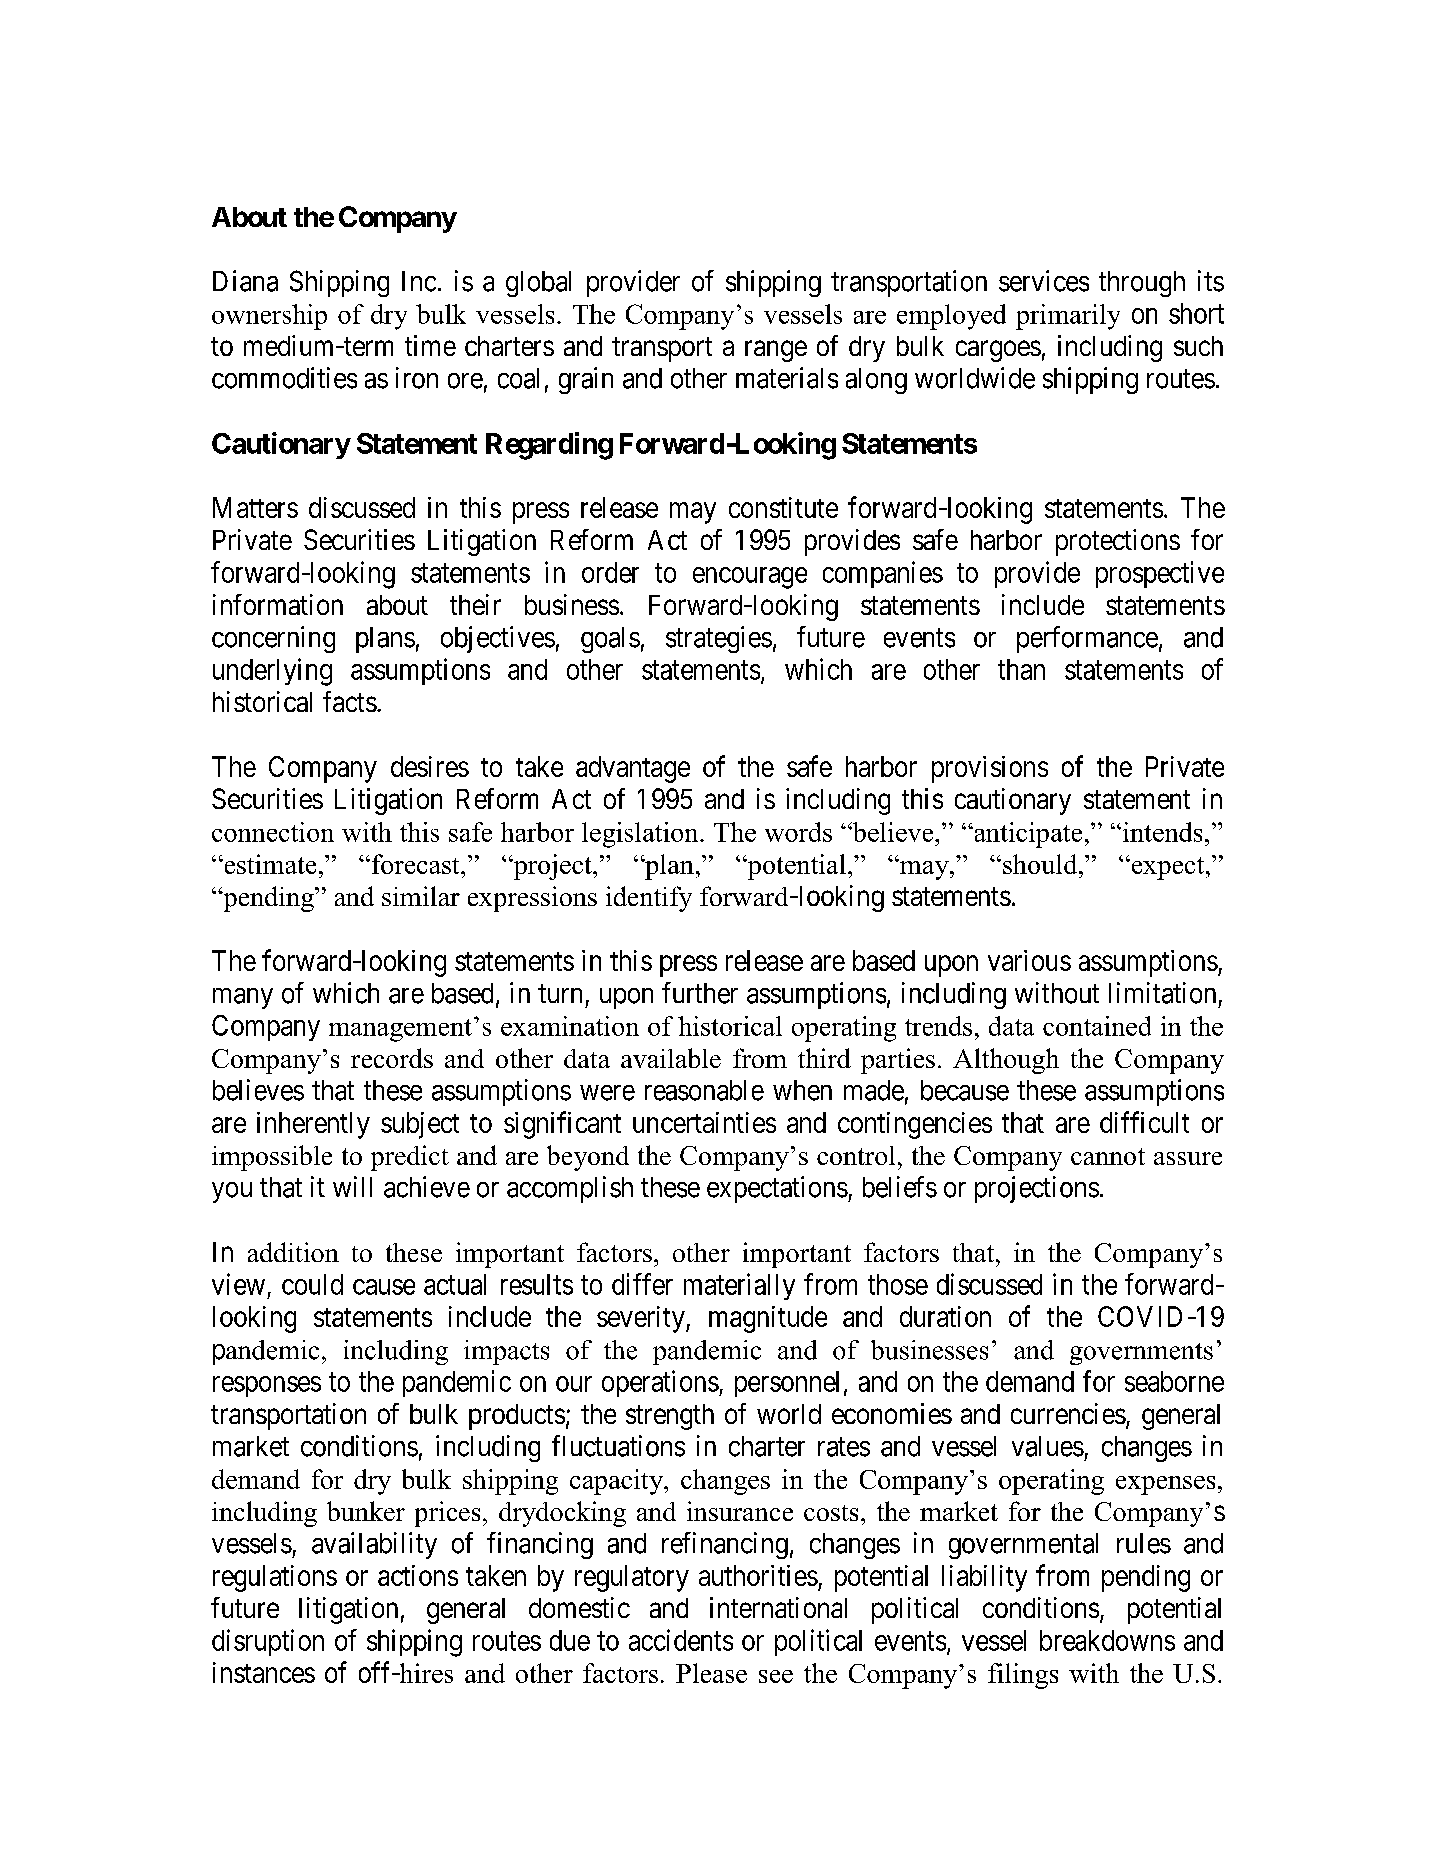  What do you see at coordinates (1108, 1156) in the screenshot?
I see `cannot` at bounding box center [1108, 1156].
